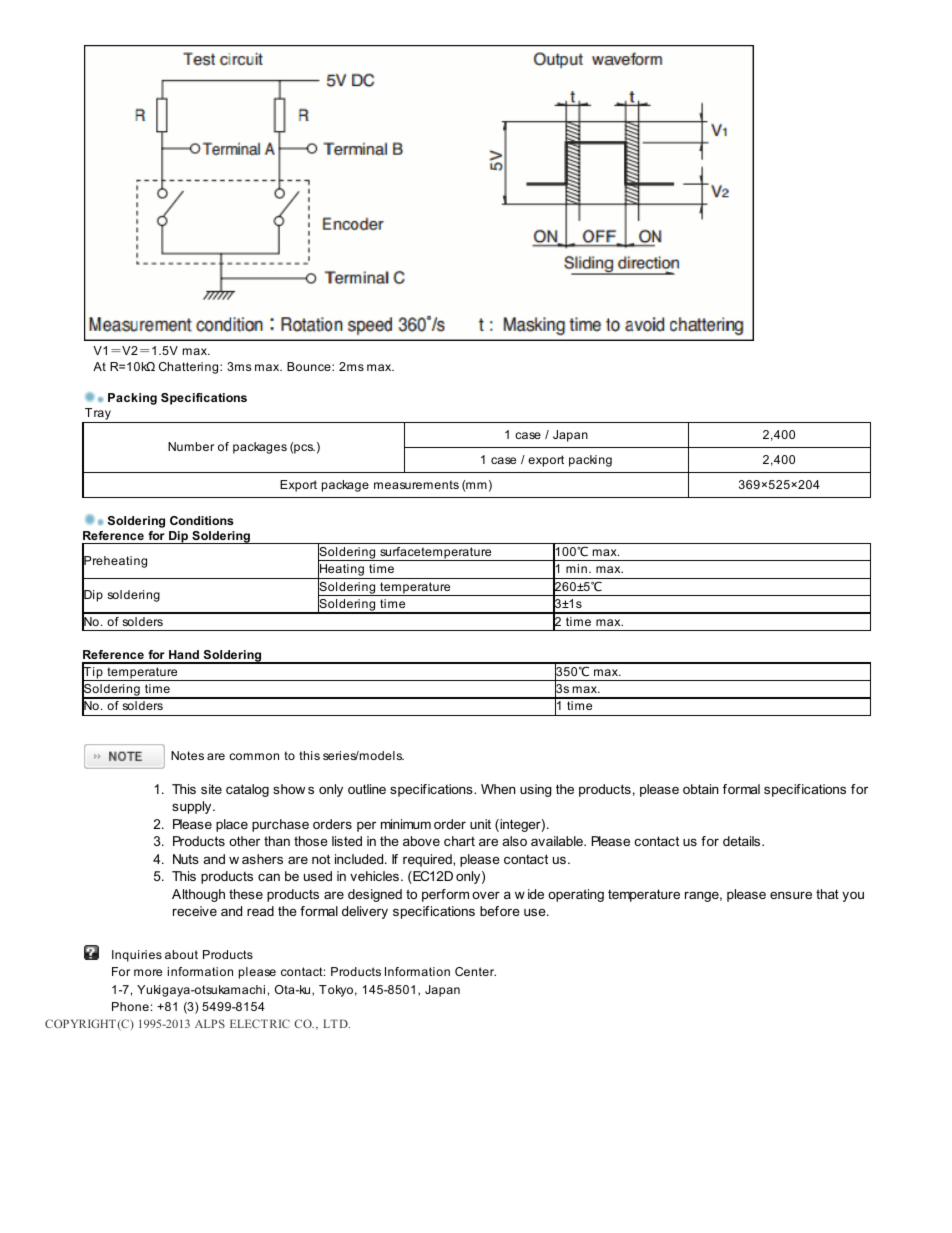 The image size is (952, 1233). Describe the element at coordinates (310, 366) in the image. I see `Bounce` at that location.
